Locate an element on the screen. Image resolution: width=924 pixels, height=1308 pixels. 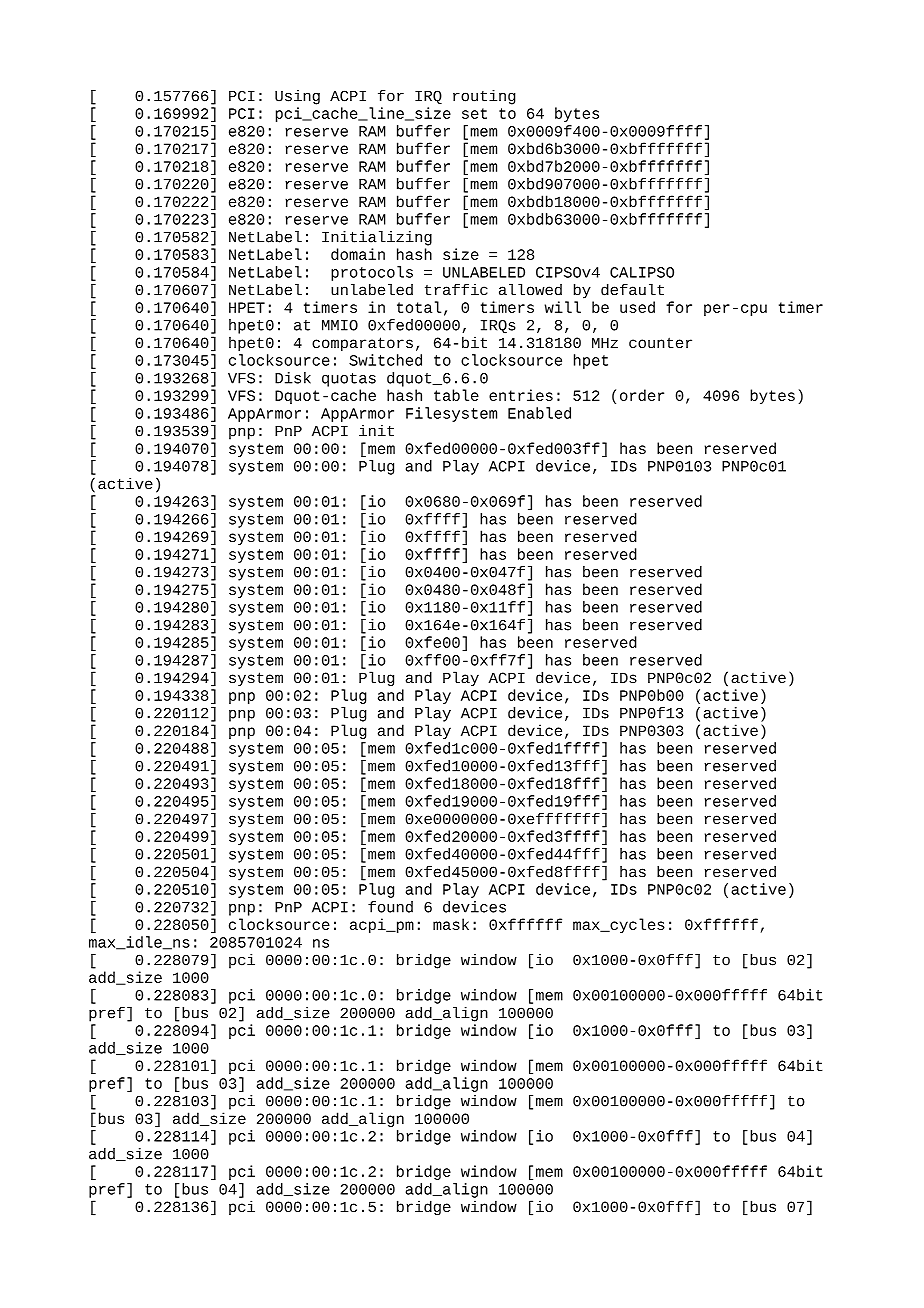
Disk is located at coordinates (293, 378).
